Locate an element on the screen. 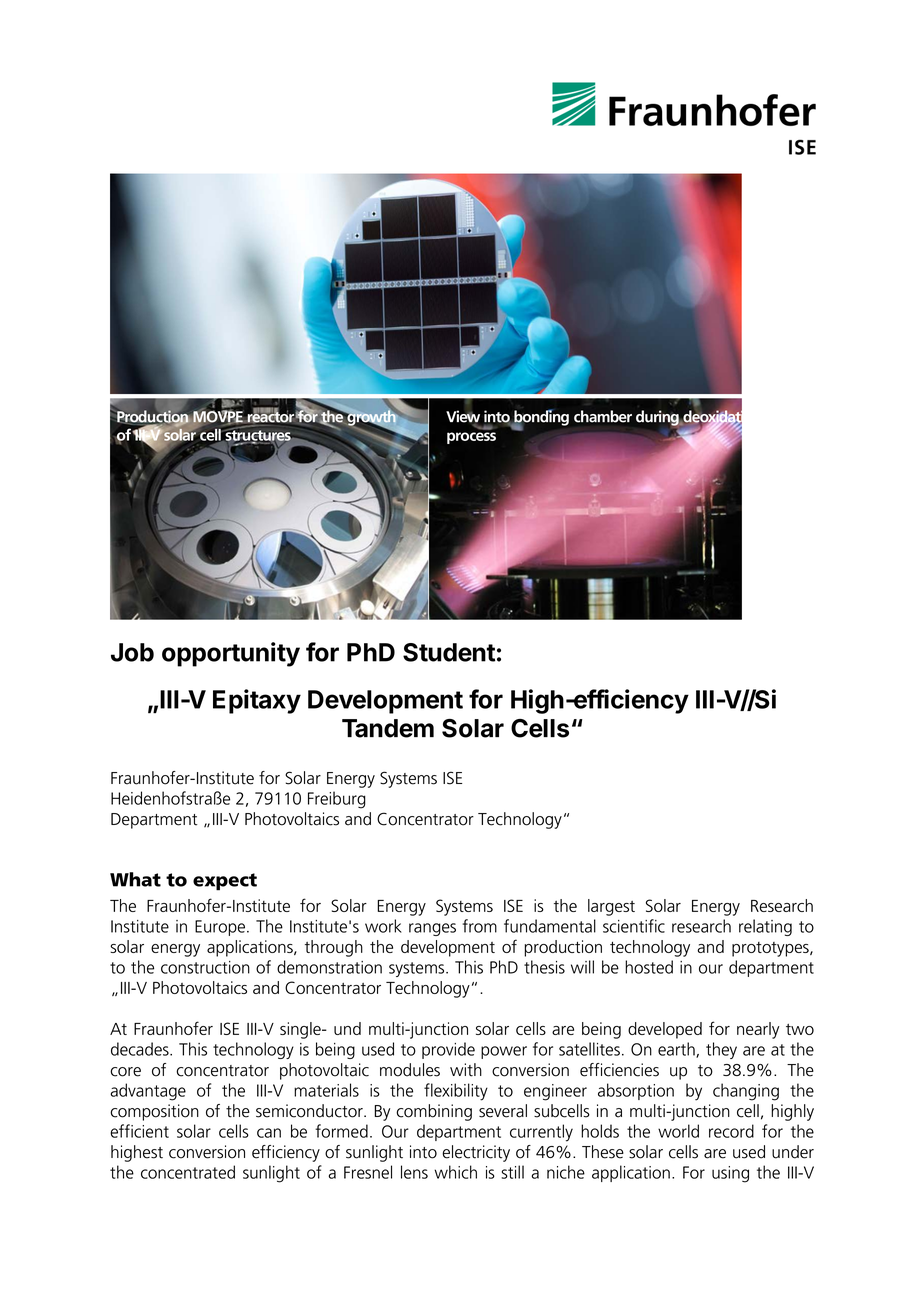 This screenshot has height=1308, width=924. reactor is located at coordinates (270, 416).
